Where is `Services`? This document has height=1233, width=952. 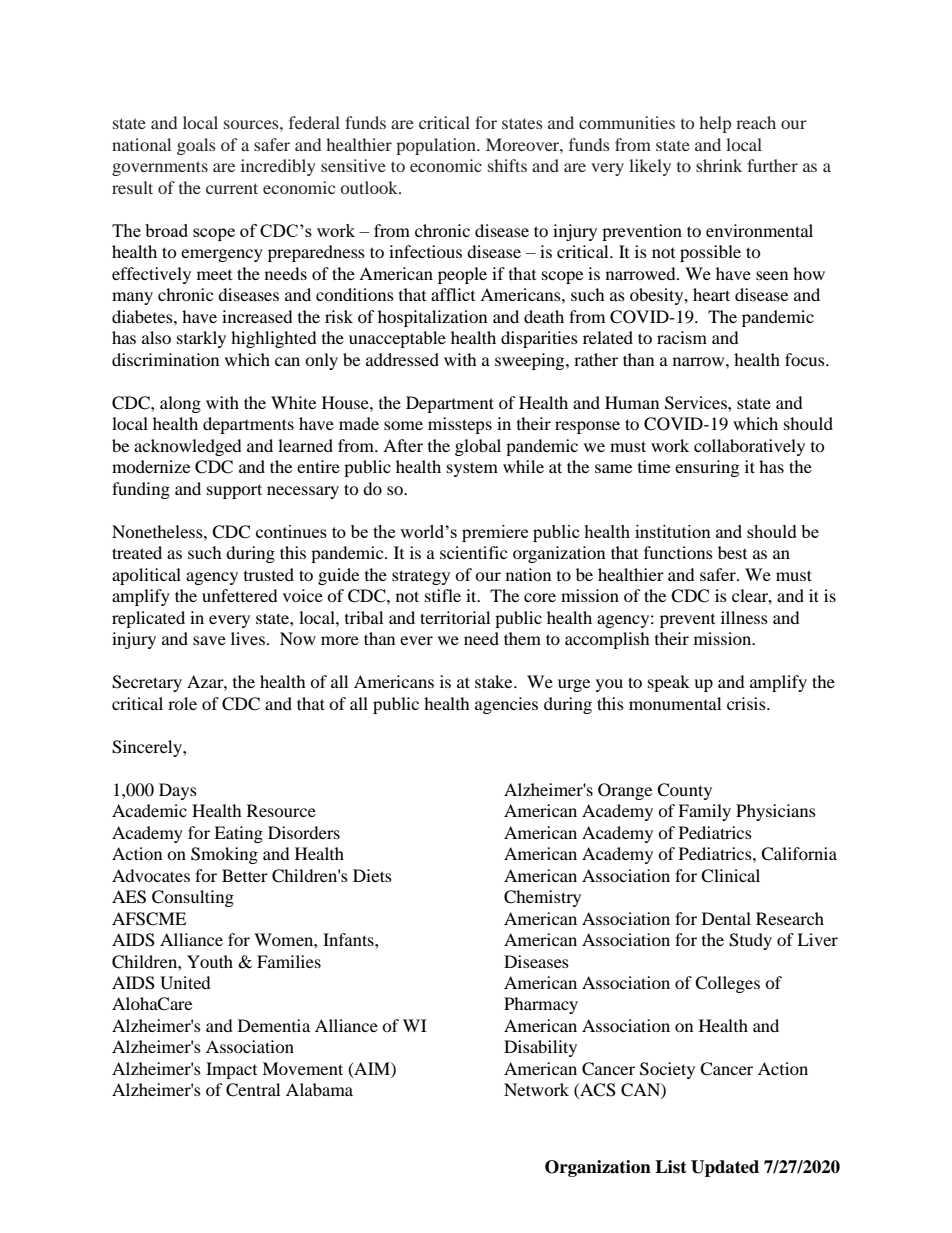 Services is located at coordinates (697, 403).
